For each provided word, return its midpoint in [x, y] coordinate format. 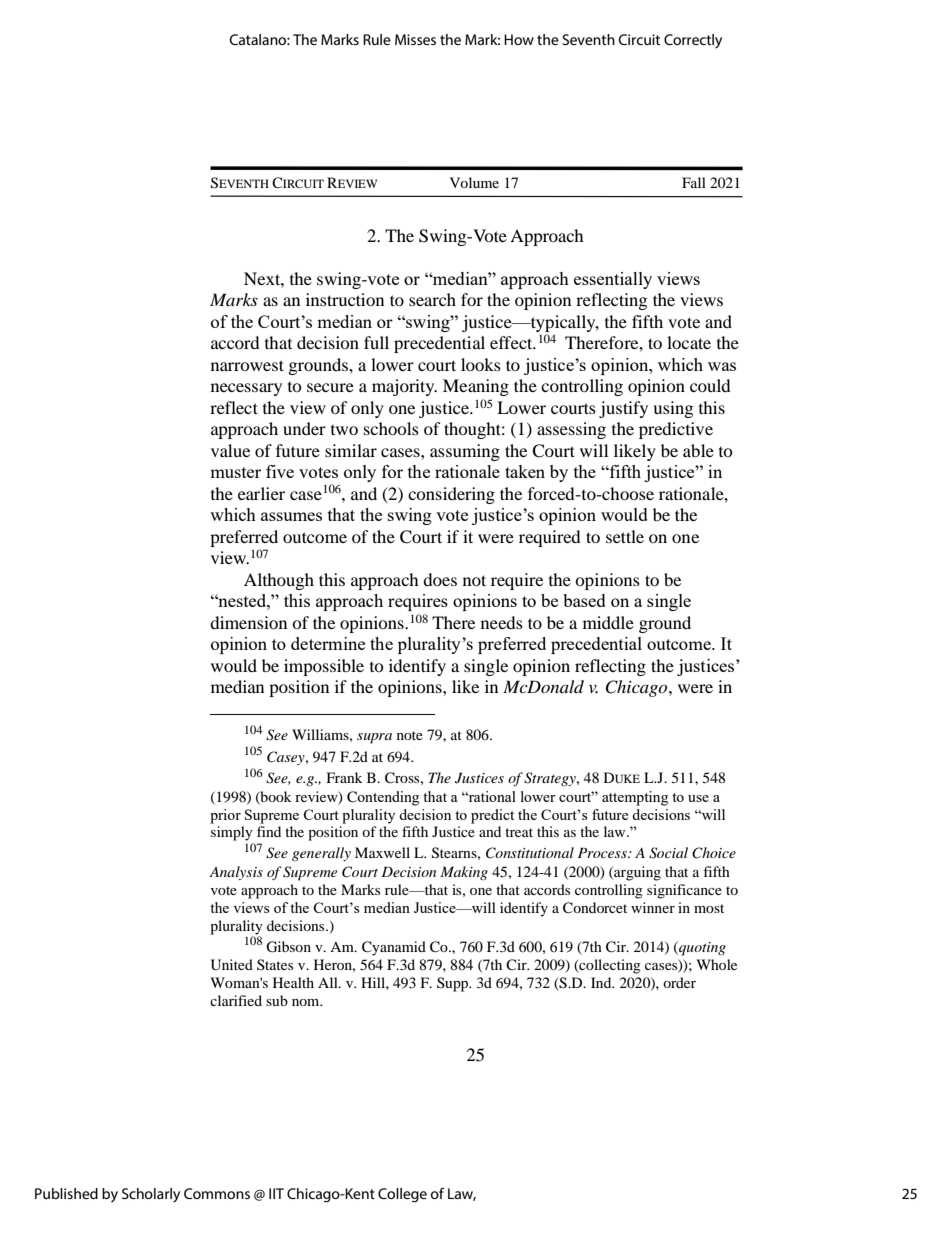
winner [653, 907]
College [402, 1195]
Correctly [693, 41]
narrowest [247, 365]
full [376, 342]
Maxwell [382, 852]
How [519, 39]
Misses [415, 39]
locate [689, 342]
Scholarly [151, 1195]
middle [608, 622]
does [440, 579]
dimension [248, 622]
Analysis [236, 873]
